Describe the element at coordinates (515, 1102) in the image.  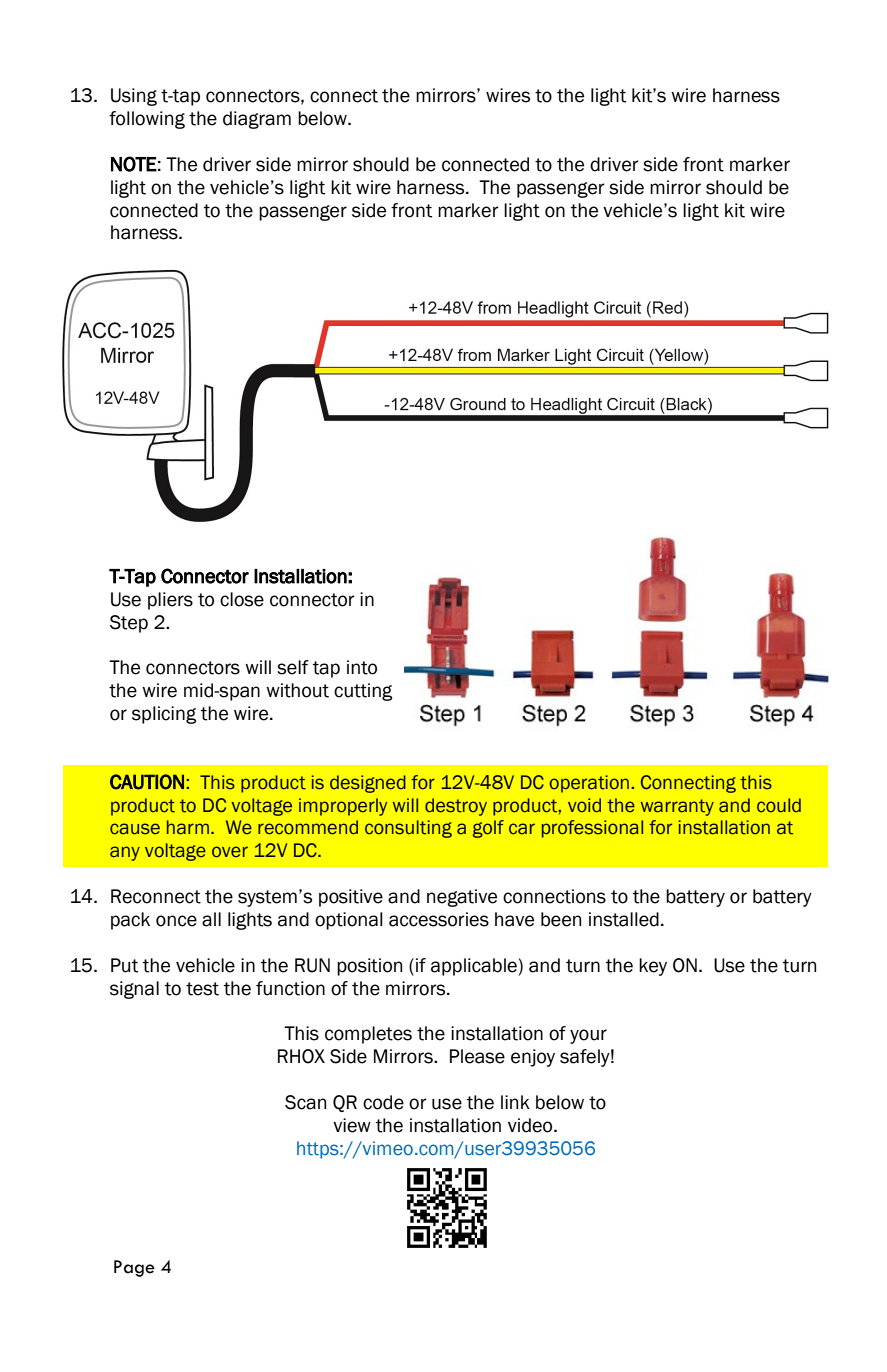
I see `link` at that location.
